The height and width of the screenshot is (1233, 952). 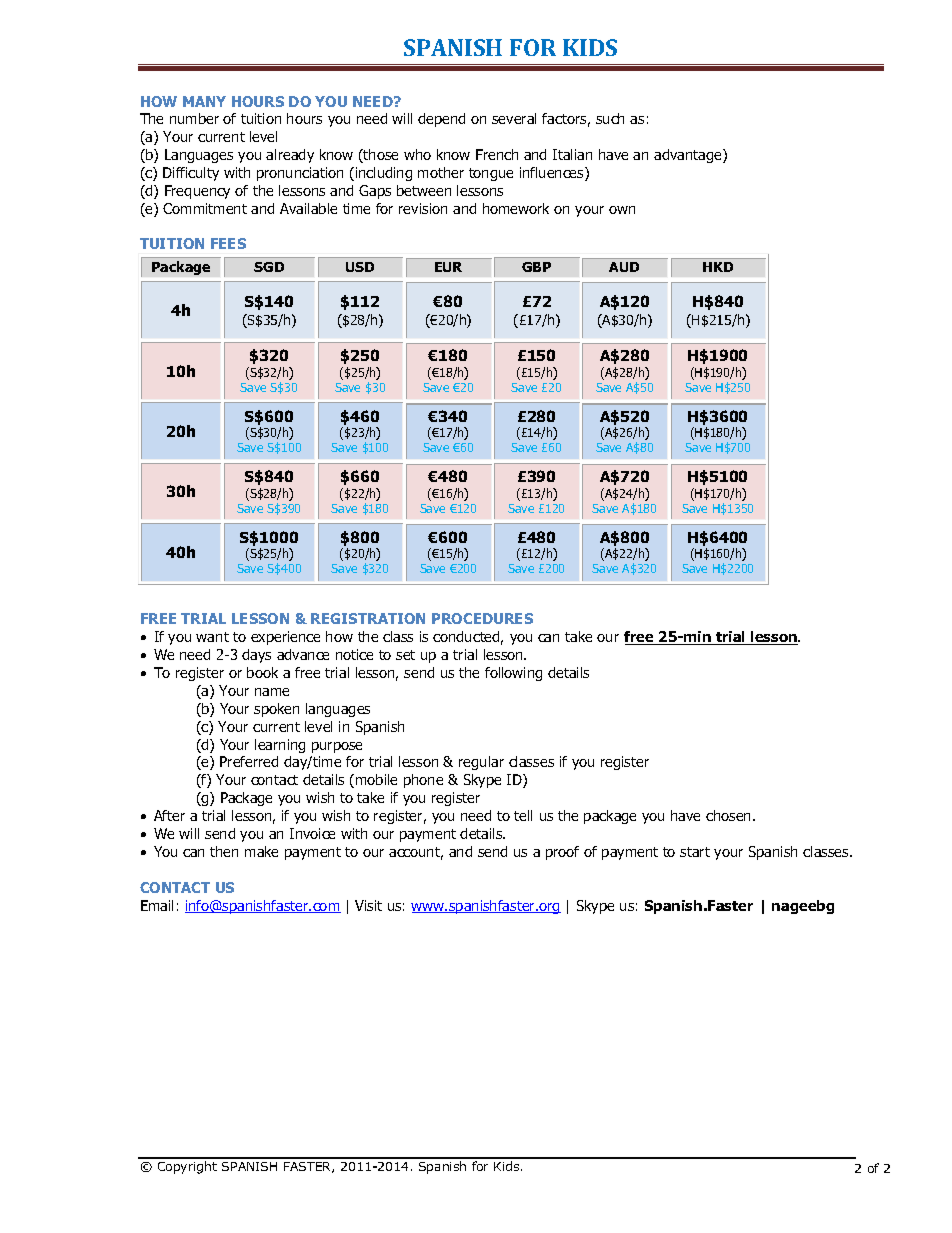 What do you see at coordinates (482, 618) in the screenshot?
I see `PROCEDURES` at bounding box center [482, 618].
